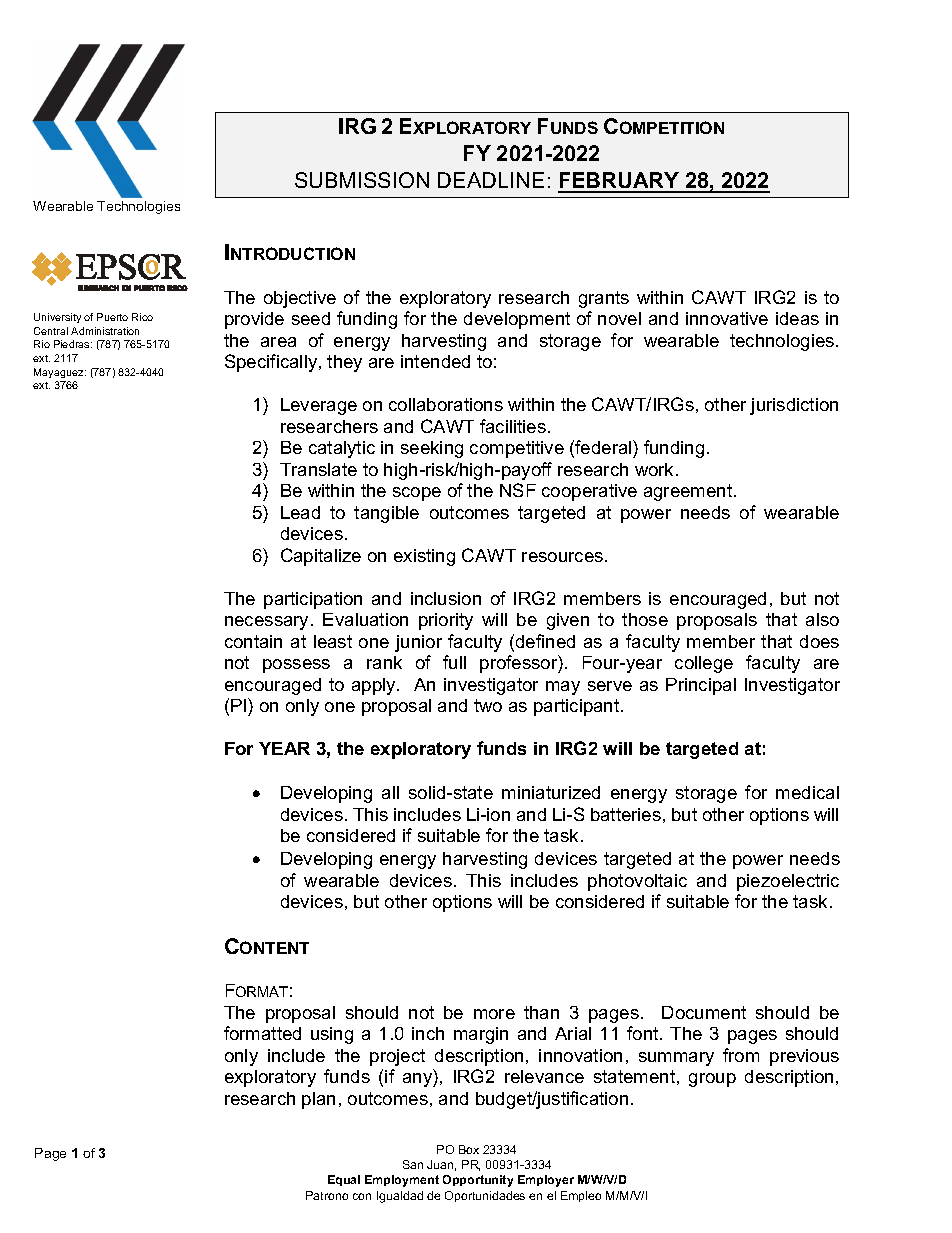  I want to click on Rico, so click(142, 317).
